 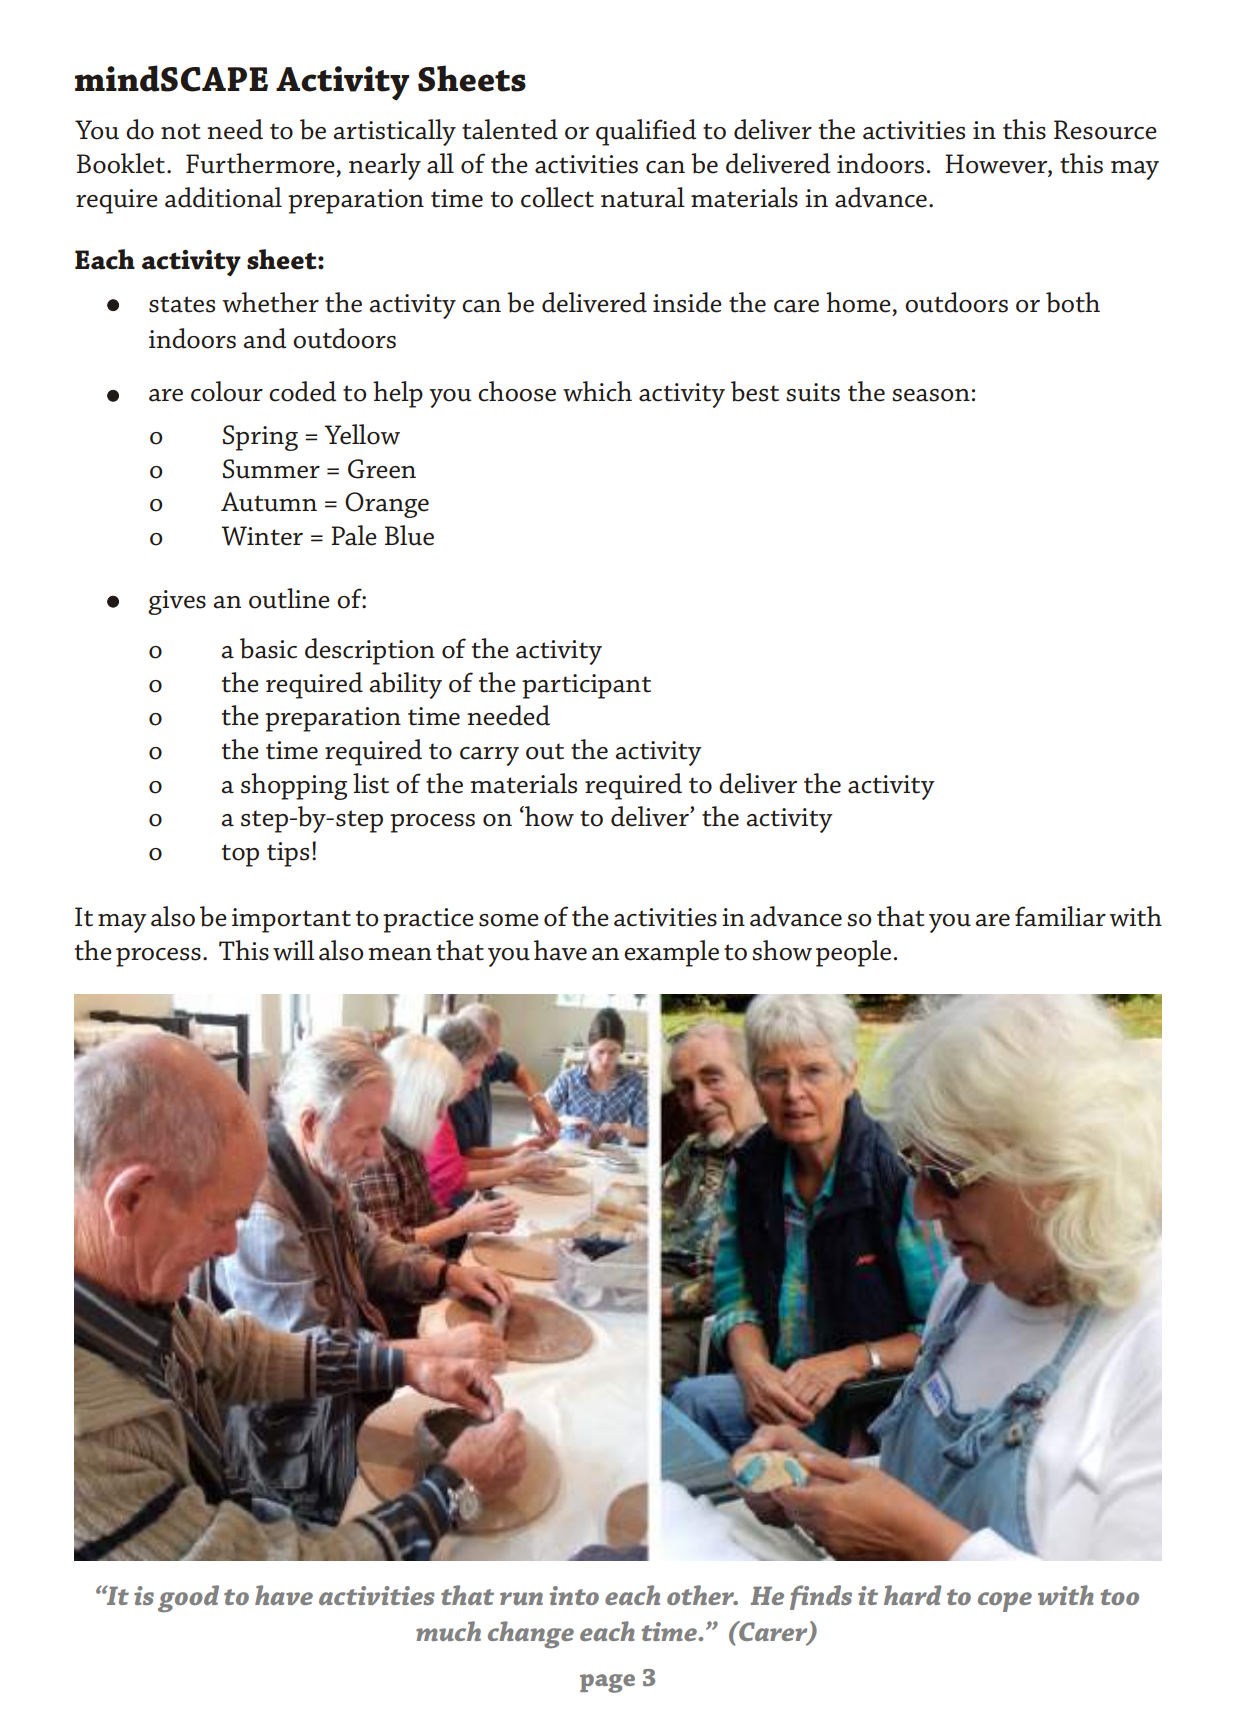 I want to click on participant, so click(x=586, y=686).
